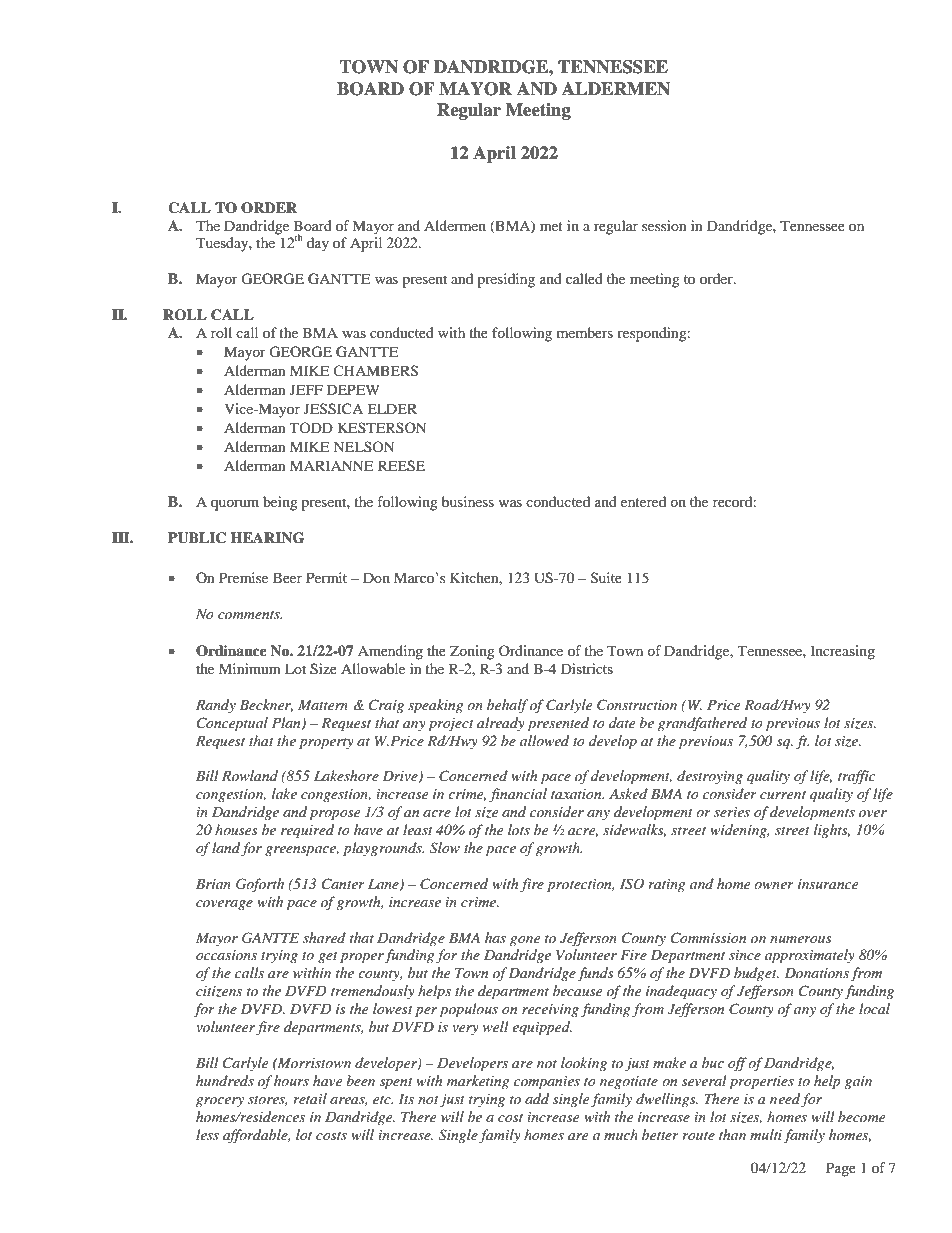  What do you see at coordinates (801, 939) in the image?
I see `numerous` at bounding box center [801, 939].
